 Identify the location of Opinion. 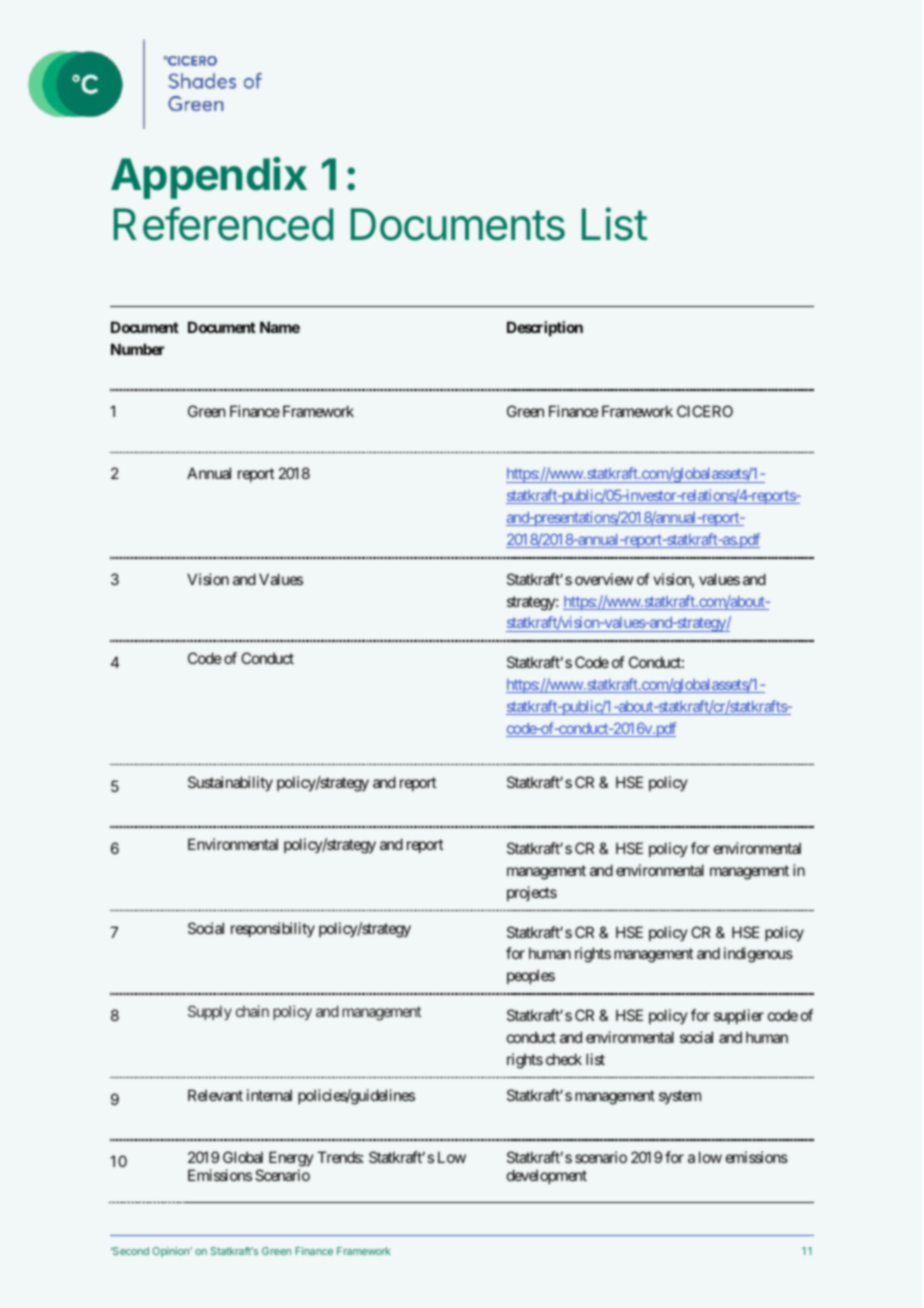
(171, 1252).
